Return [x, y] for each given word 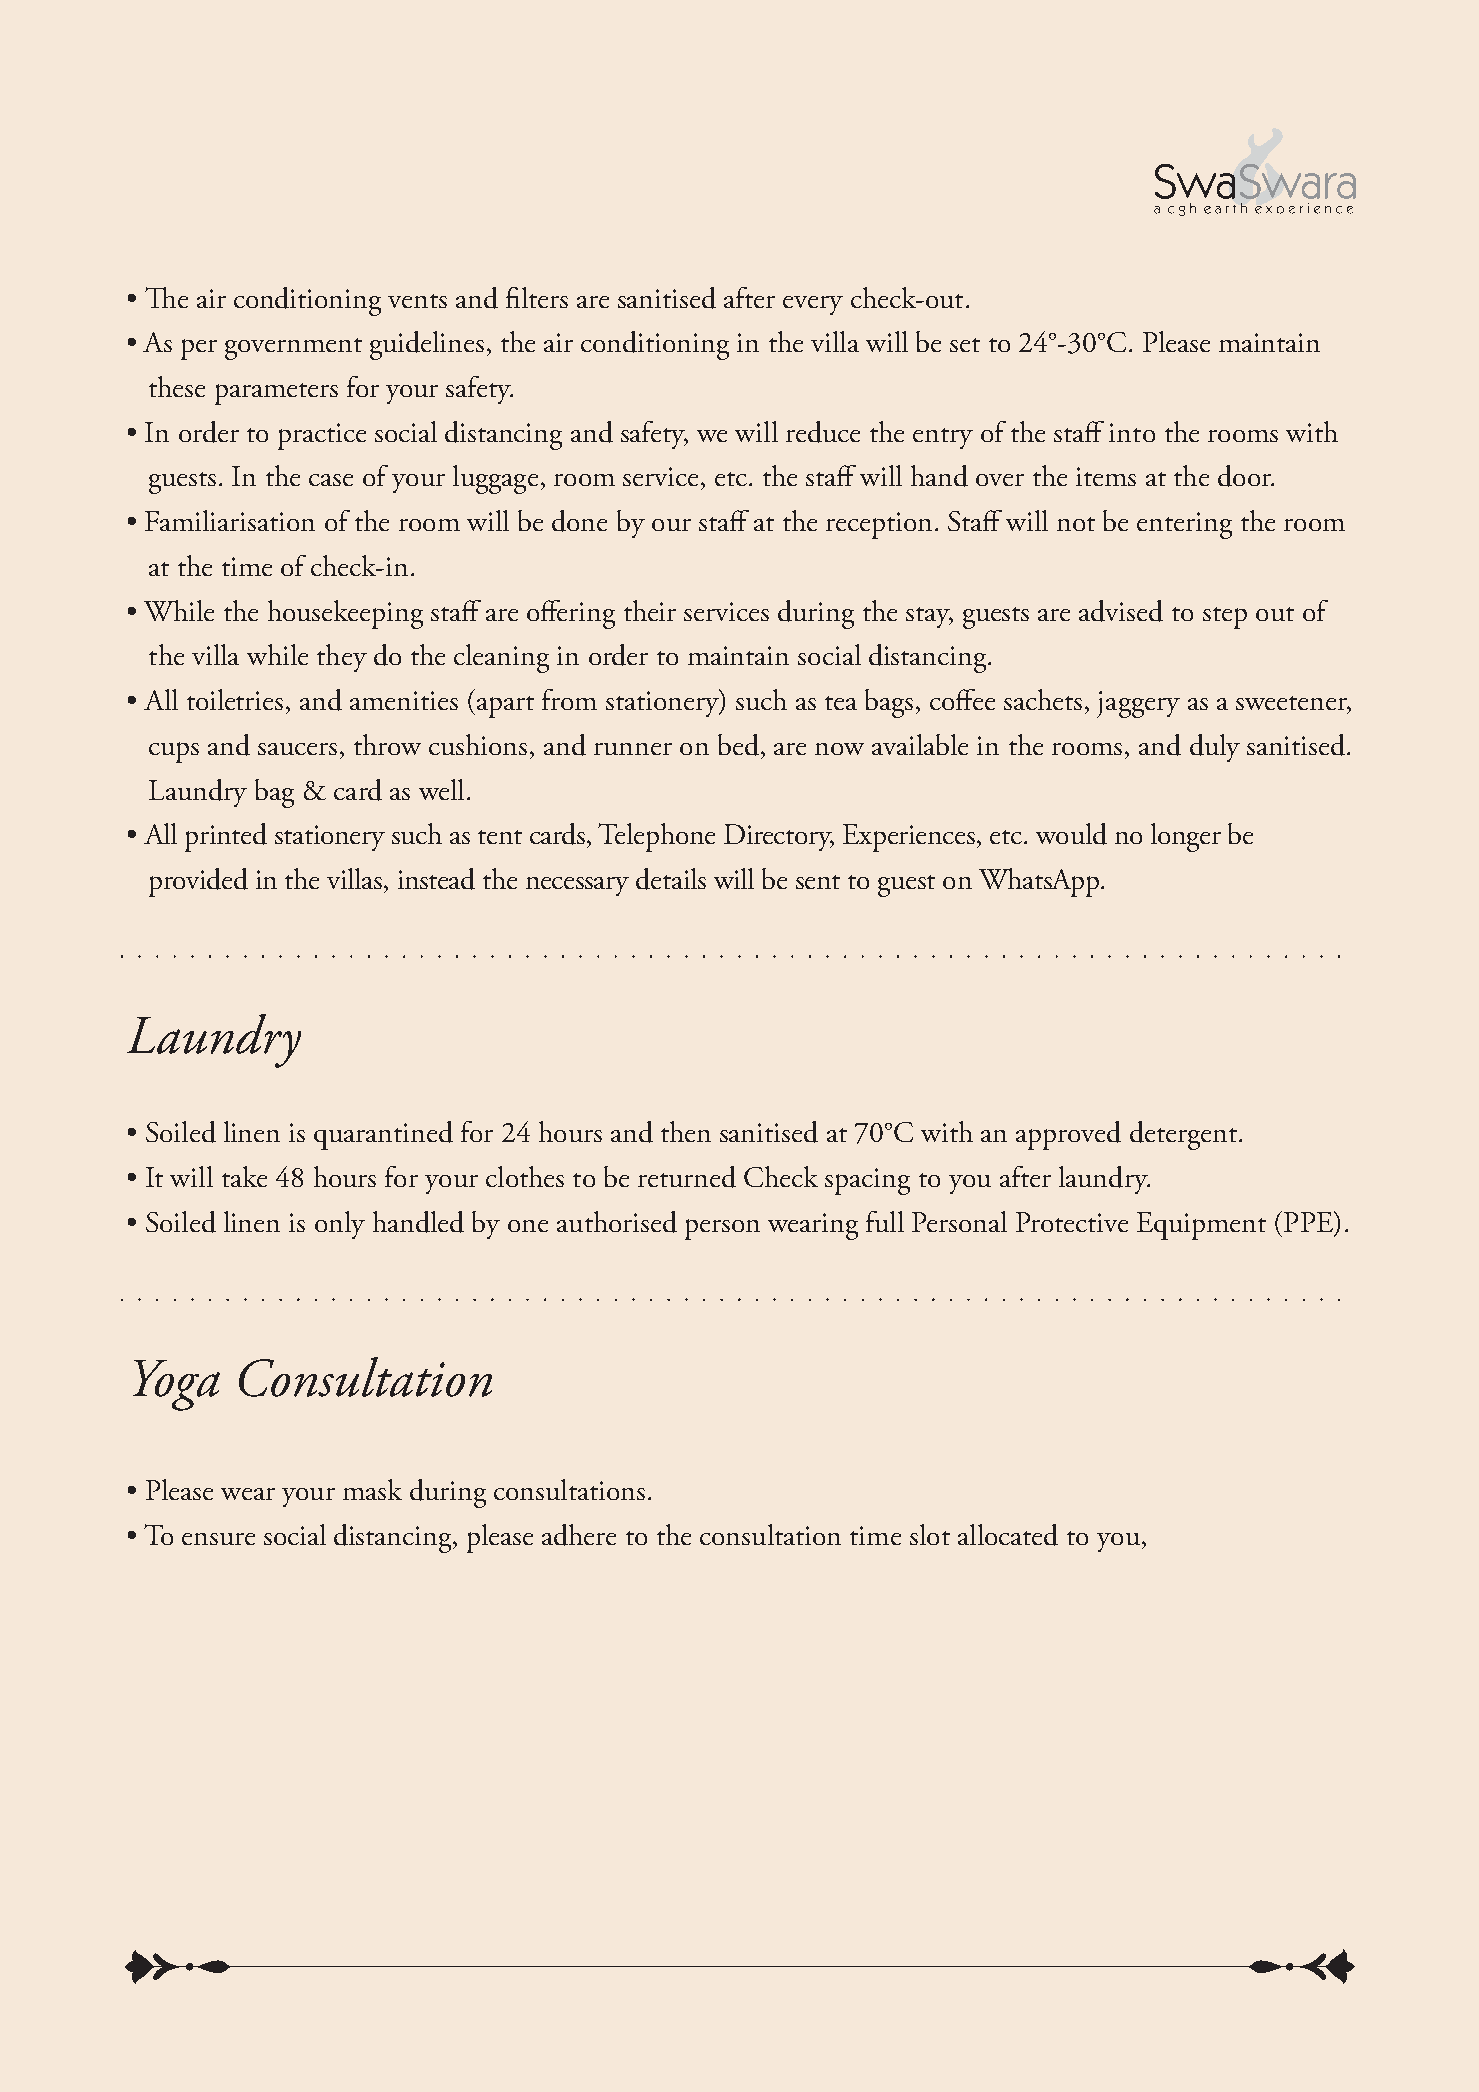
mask [372, 1489]
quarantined [383, 1135]
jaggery [1138, 704]
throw [387, 744]
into [1132, 432]
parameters [276, 394]
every [813, 305]
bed [738, 745]
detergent [1183, 1135]
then [686, 1131]
